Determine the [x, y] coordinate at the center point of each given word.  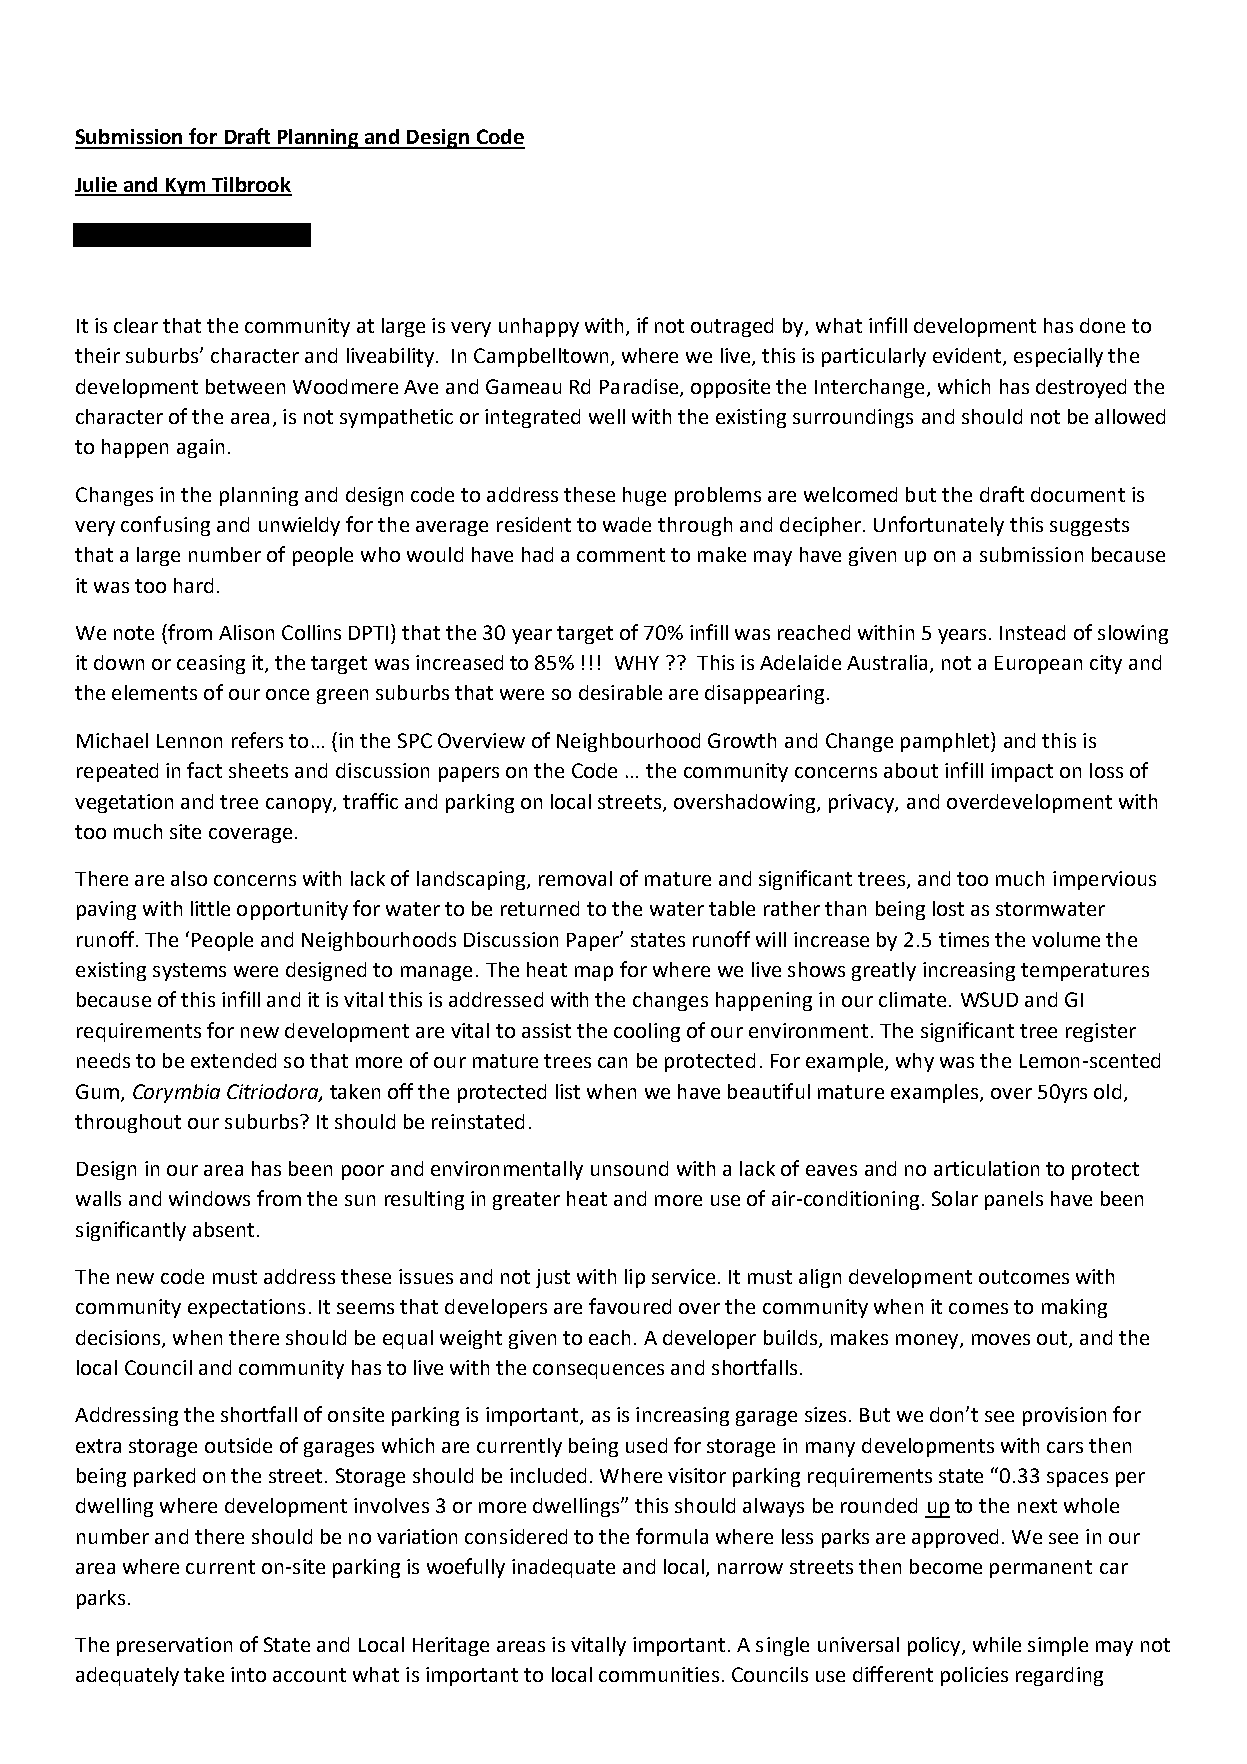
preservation [174, 1646]
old [1107, 1091]
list [568, 1091]
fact [204, 770]
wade [627, 524]
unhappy [539, 327]
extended [233, 1060]
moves [1001, 1339]
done [1102, 325]
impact [1022, 772]
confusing [165, 526]
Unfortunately [939, 526]
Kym [186, 187]
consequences [598, 1371]
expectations [246, 1308]
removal [575, 878]
